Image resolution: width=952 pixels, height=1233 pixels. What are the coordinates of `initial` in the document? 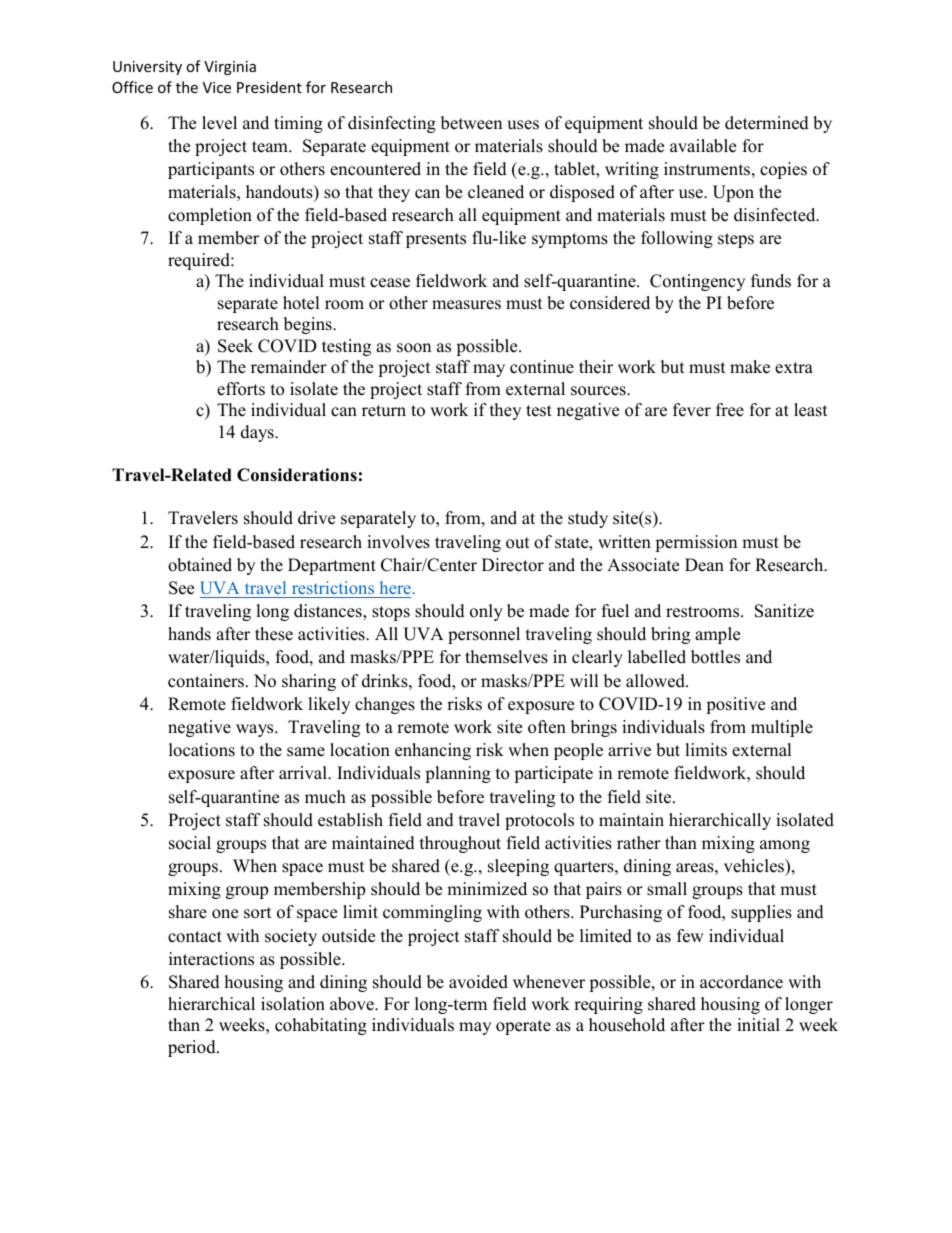 It's located at (758, 1024).
